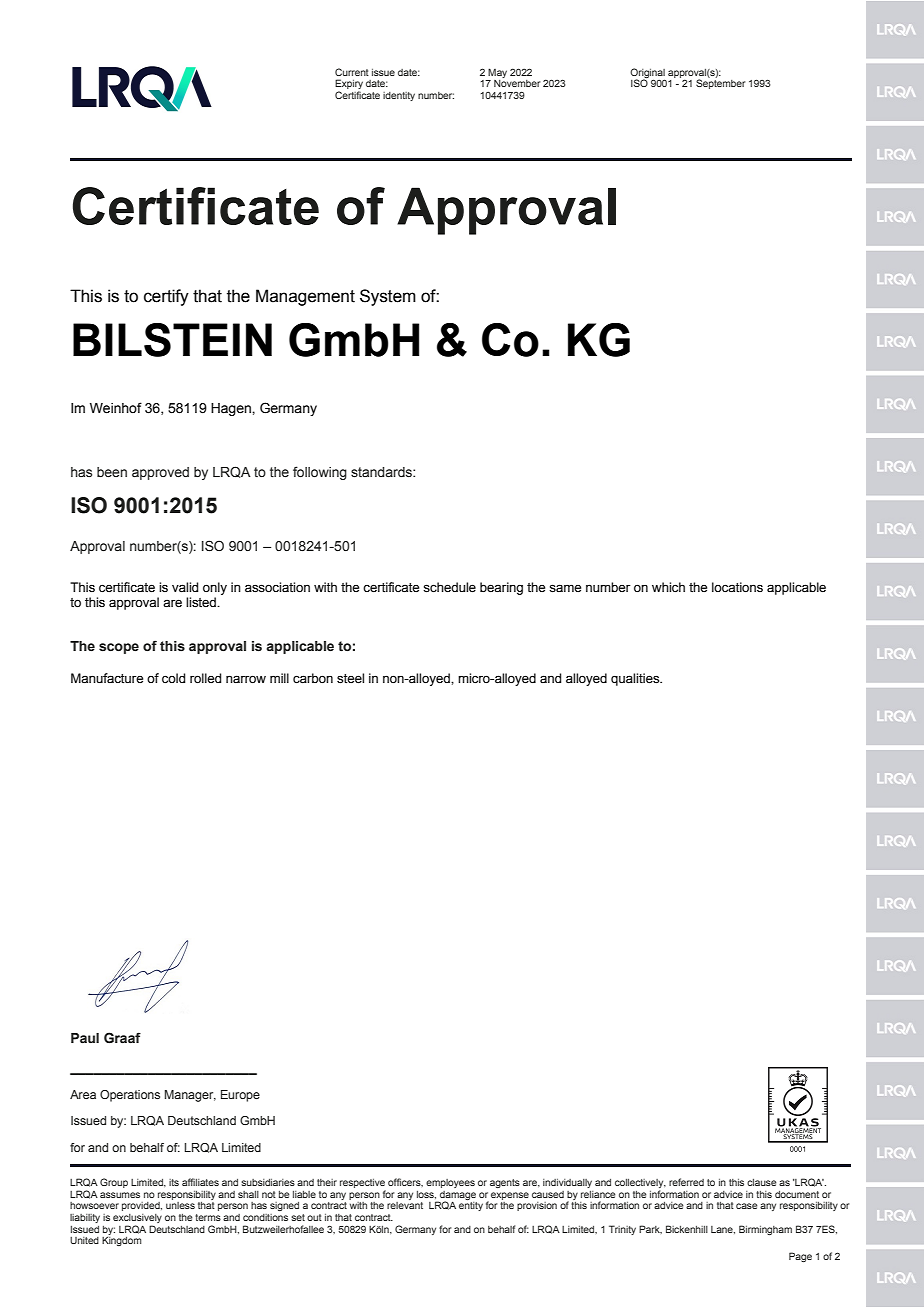  Describe the element at coordinates (180, 1205) in the image. I see `unless` at that location.
